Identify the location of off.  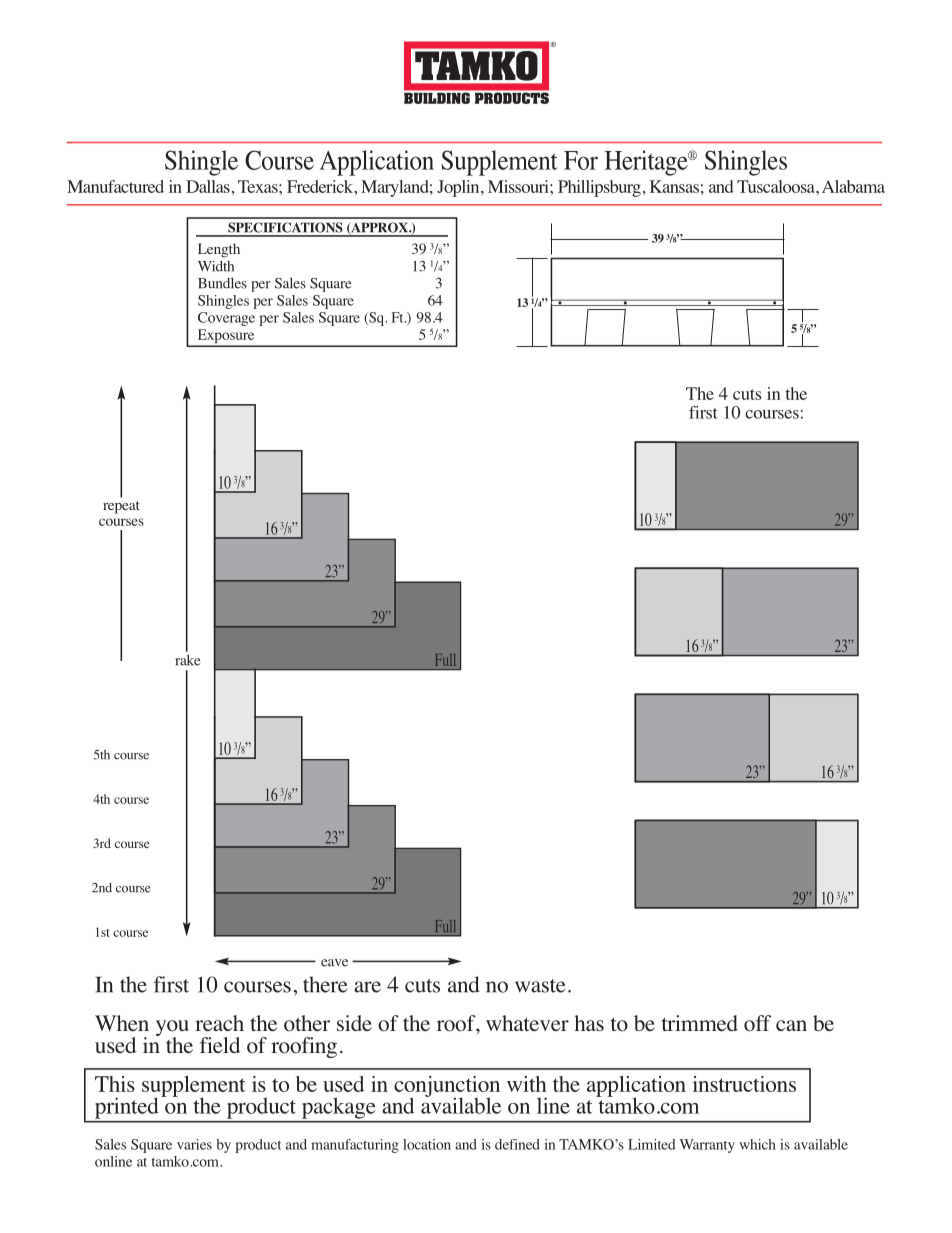
(757, 1023).
